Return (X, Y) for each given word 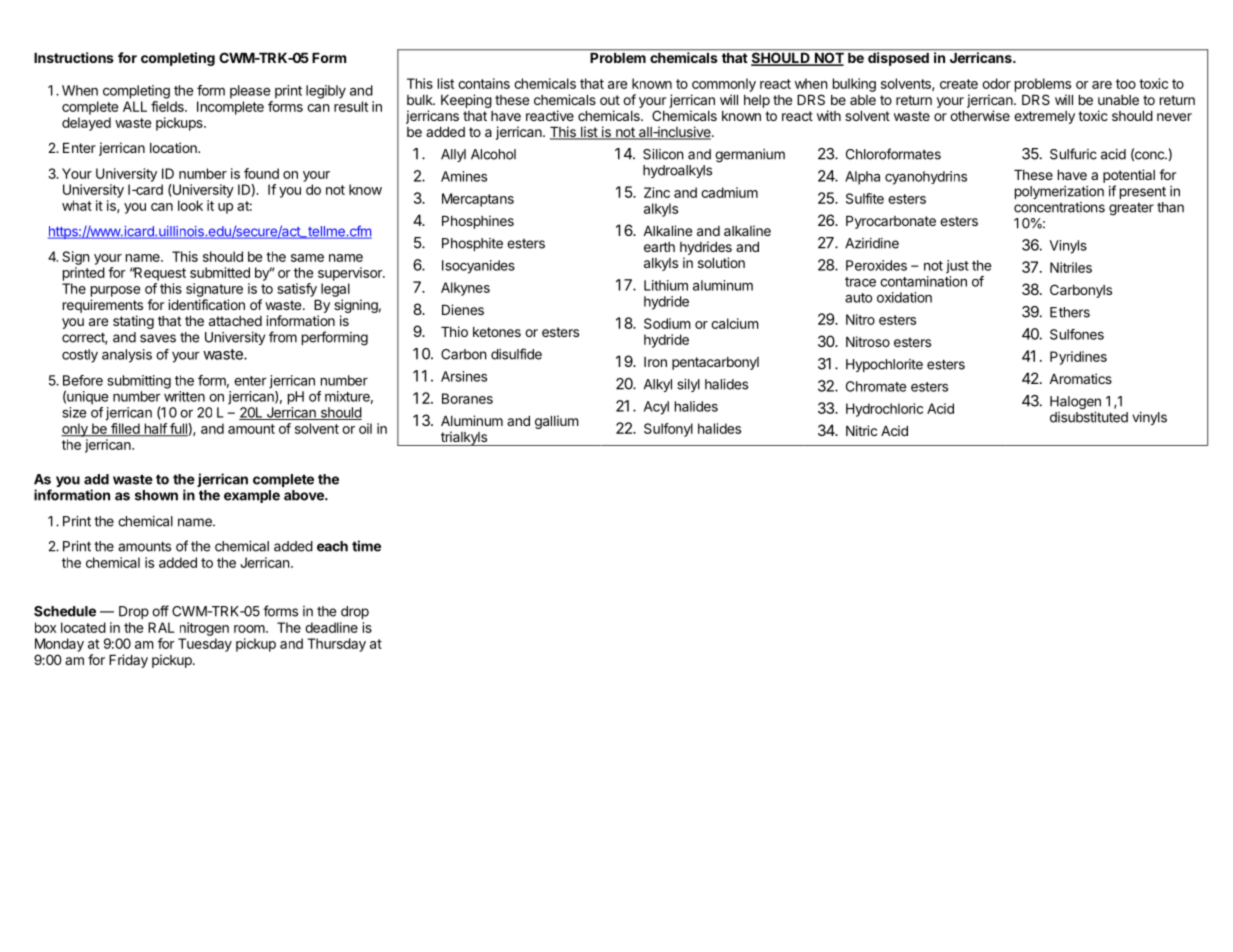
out (610, 100)
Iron (655, 362)
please (250, 92)
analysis (127, 356)
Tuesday (205, 645)
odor (996, 83)
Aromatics (1080, 378)
